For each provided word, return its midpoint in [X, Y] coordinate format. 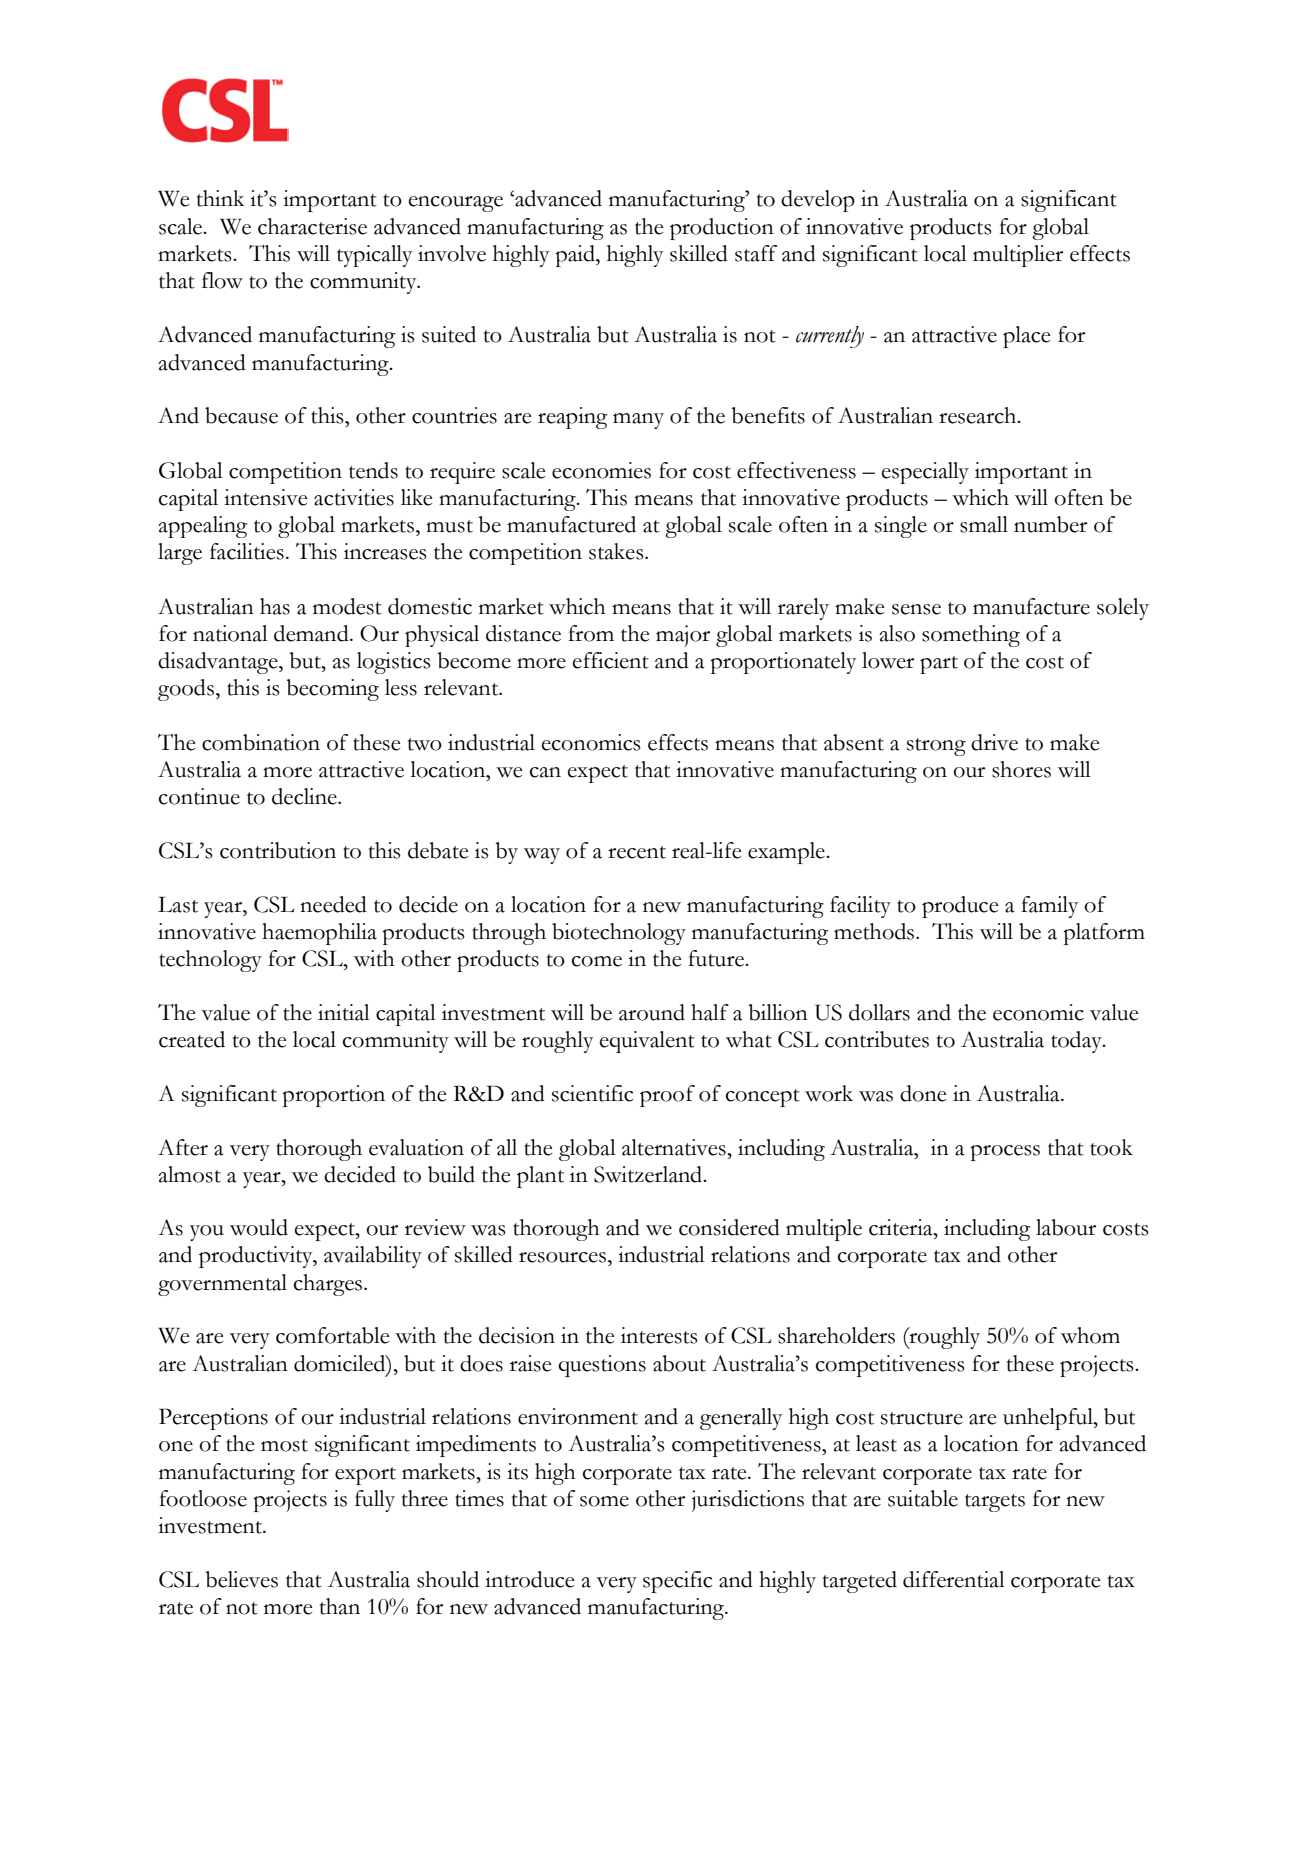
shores [1021, 769]
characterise [312, 226]
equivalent [647, 1042]
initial [344, 1012]
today [1077, 1042]
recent [637, 852]
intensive [265, 497]
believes [242, 1579]
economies [601, 470]
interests [659, 1335]
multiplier [1018, 256]
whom [1090, 1335]
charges [328, 1285]
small [984, 524]
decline [305, 796]
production [722, 229]
